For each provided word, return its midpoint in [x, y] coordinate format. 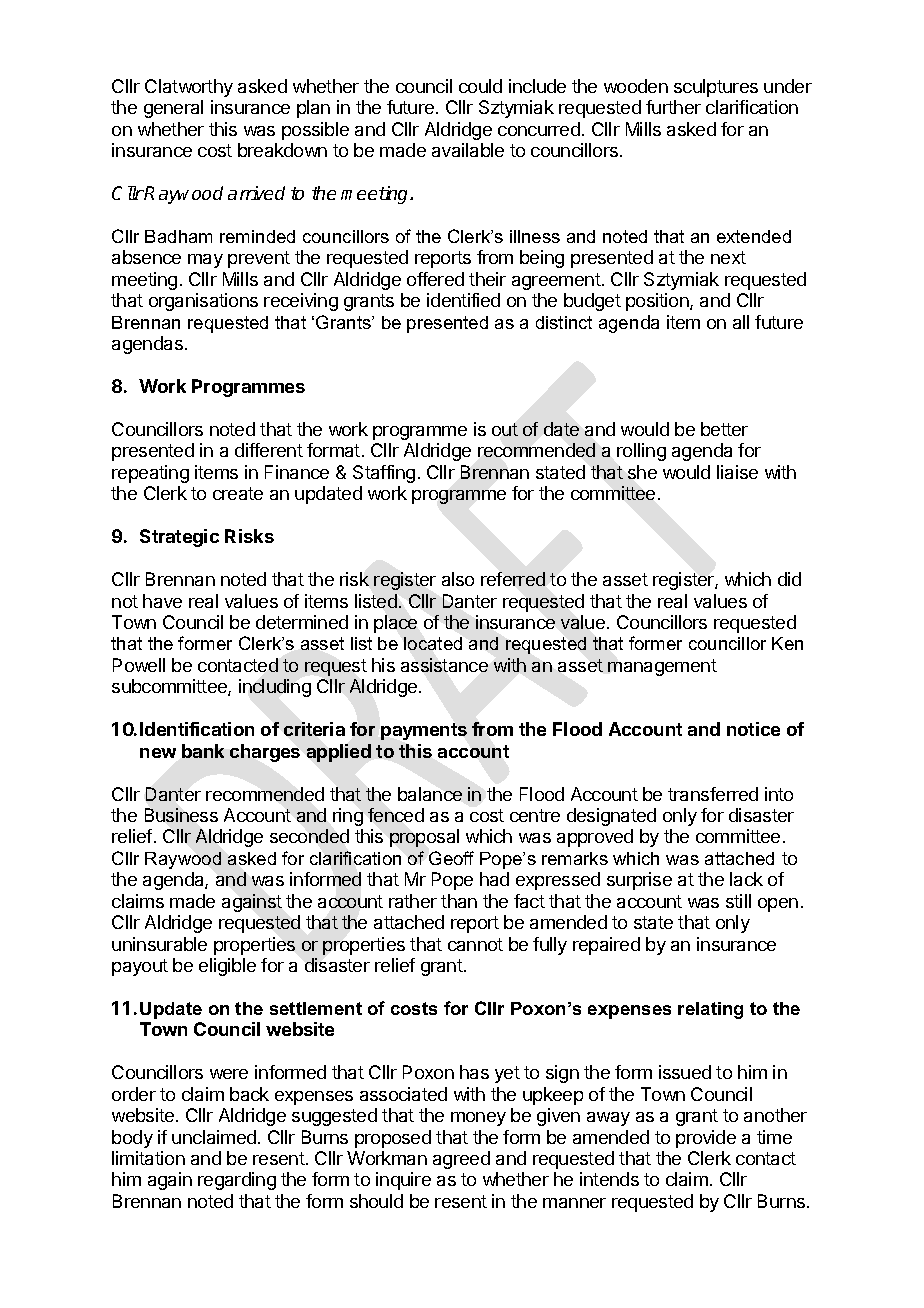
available [468, 150]
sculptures [716, 88]
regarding [237, 1181]
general [173, 109]
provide [706, 1139]
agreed [461, 1160]
